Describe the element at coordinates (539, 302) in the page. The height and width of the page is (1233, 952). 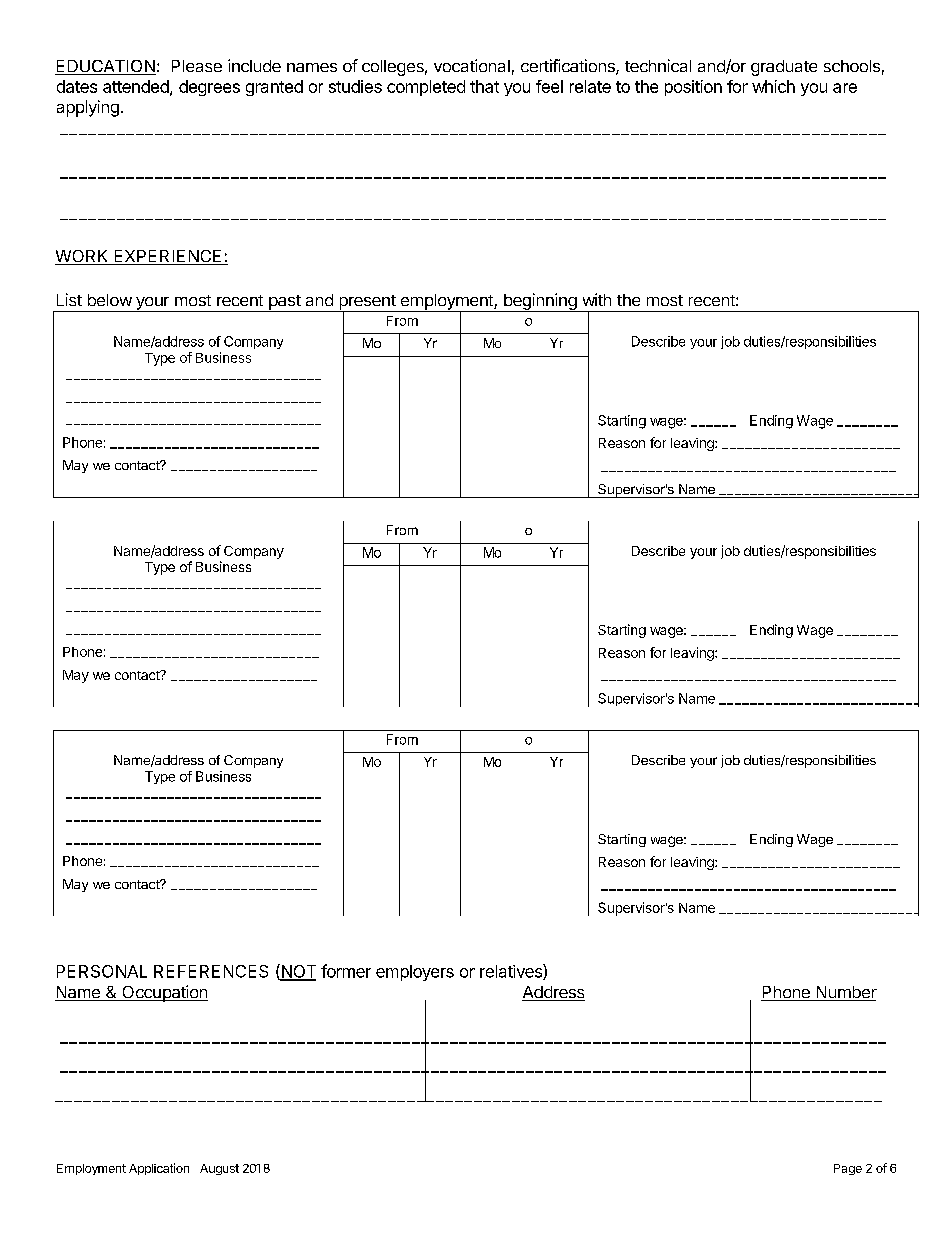
I see `beginning` at that location.
